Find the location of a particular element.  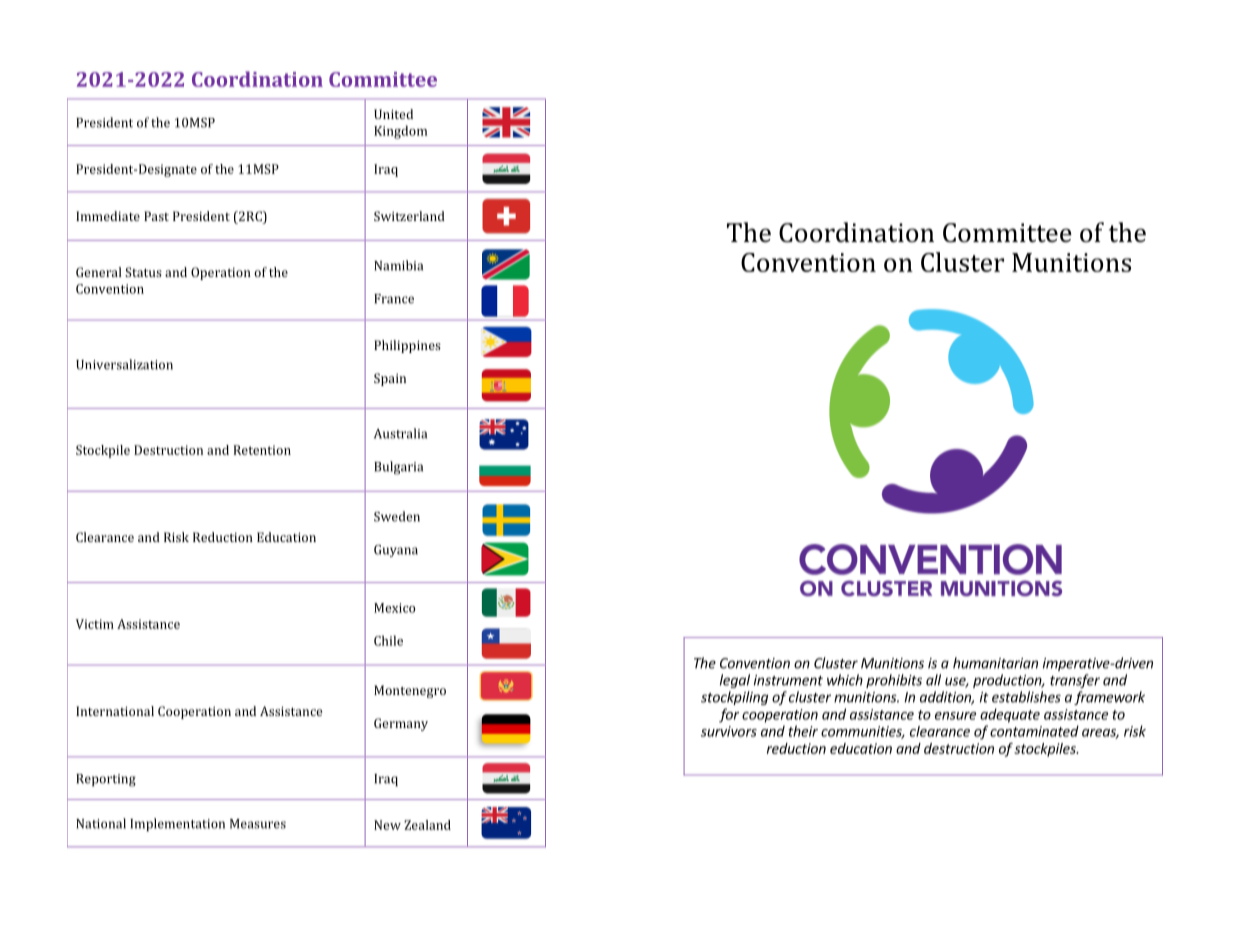

France is located at coordinates (394, 299).
